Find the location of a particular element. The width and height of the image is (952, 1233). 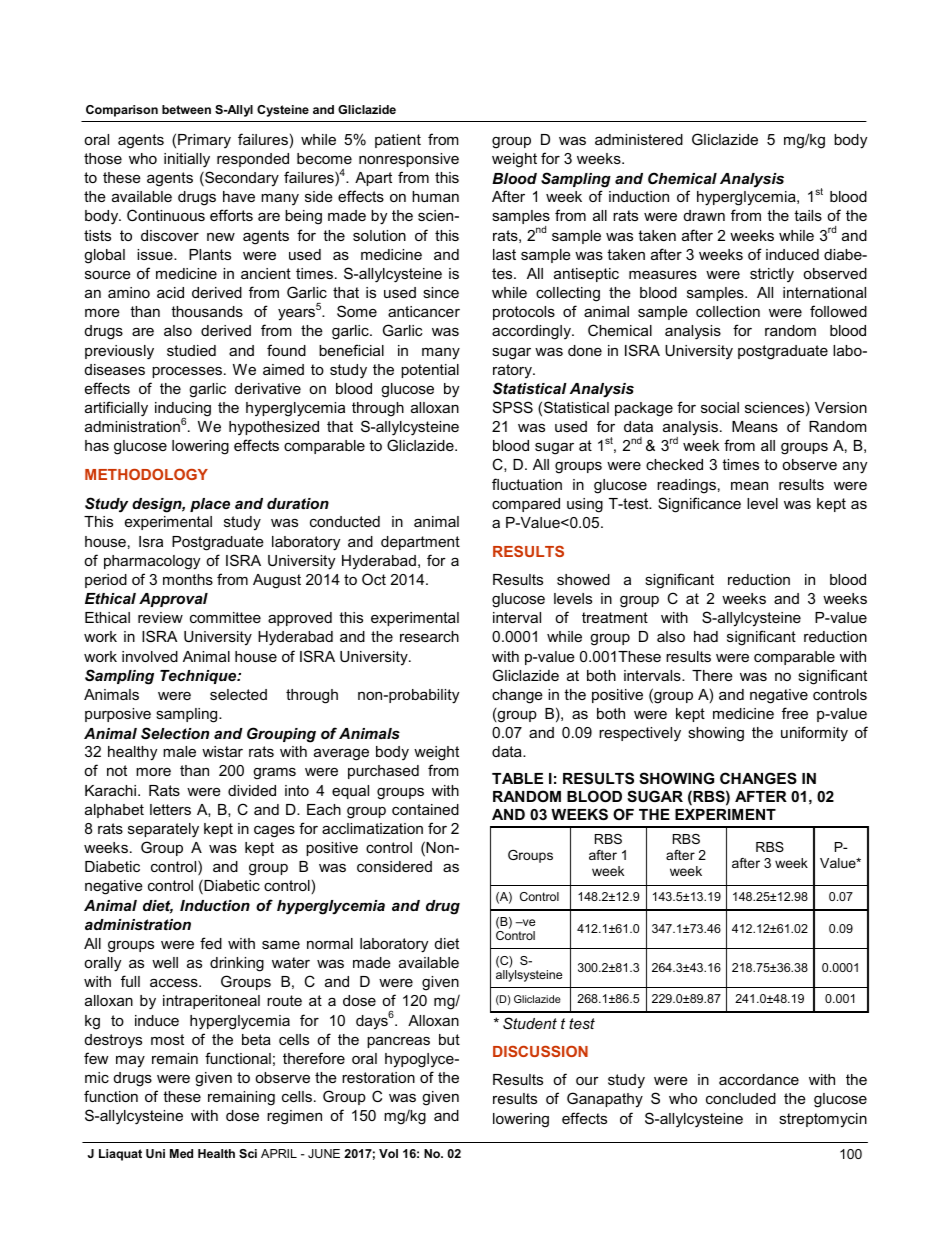

Primary is located at coordinates (204, 141).
